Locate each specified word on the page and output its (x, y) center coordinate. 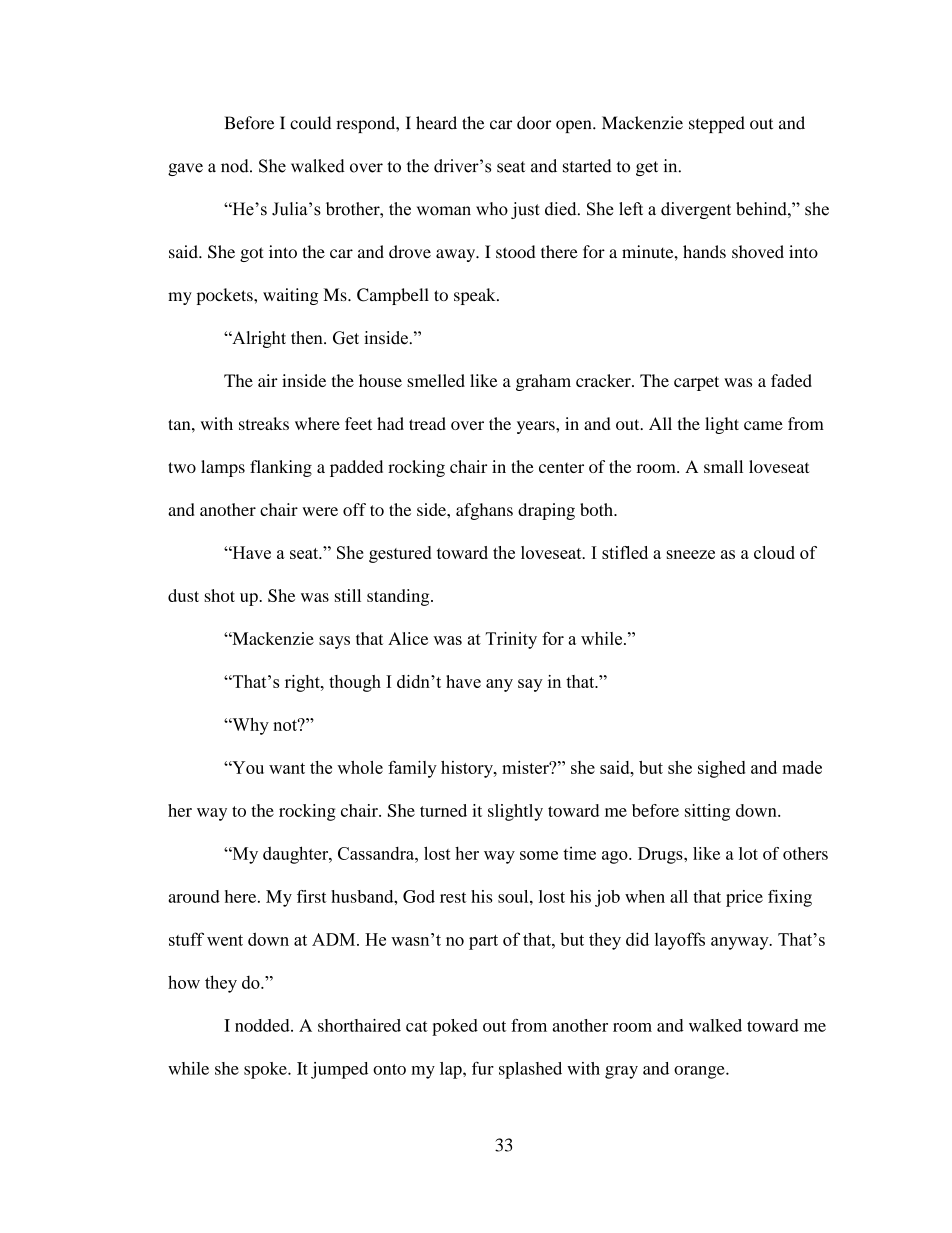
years (537, 427)
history (468, 769)
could (310, 123)
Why (249, 726)
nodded (263, 1025)
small (723, 466)
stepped (717, 124)
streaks (264, 423)
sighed (722, 769)
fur (483, 1068)
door (534, 123)
